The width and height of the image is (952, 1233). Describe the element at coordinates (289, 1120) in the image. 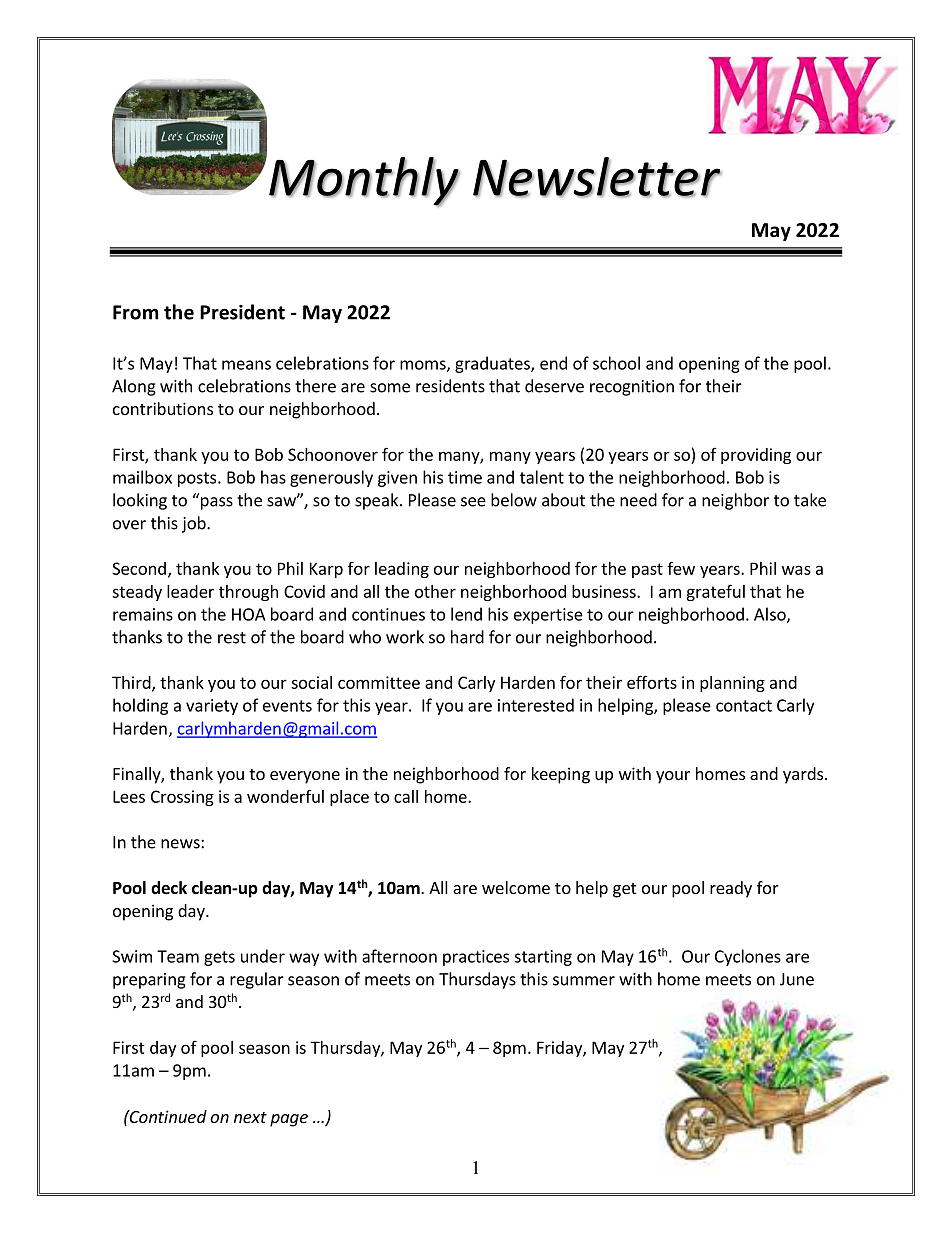

I see `page` at that location.
